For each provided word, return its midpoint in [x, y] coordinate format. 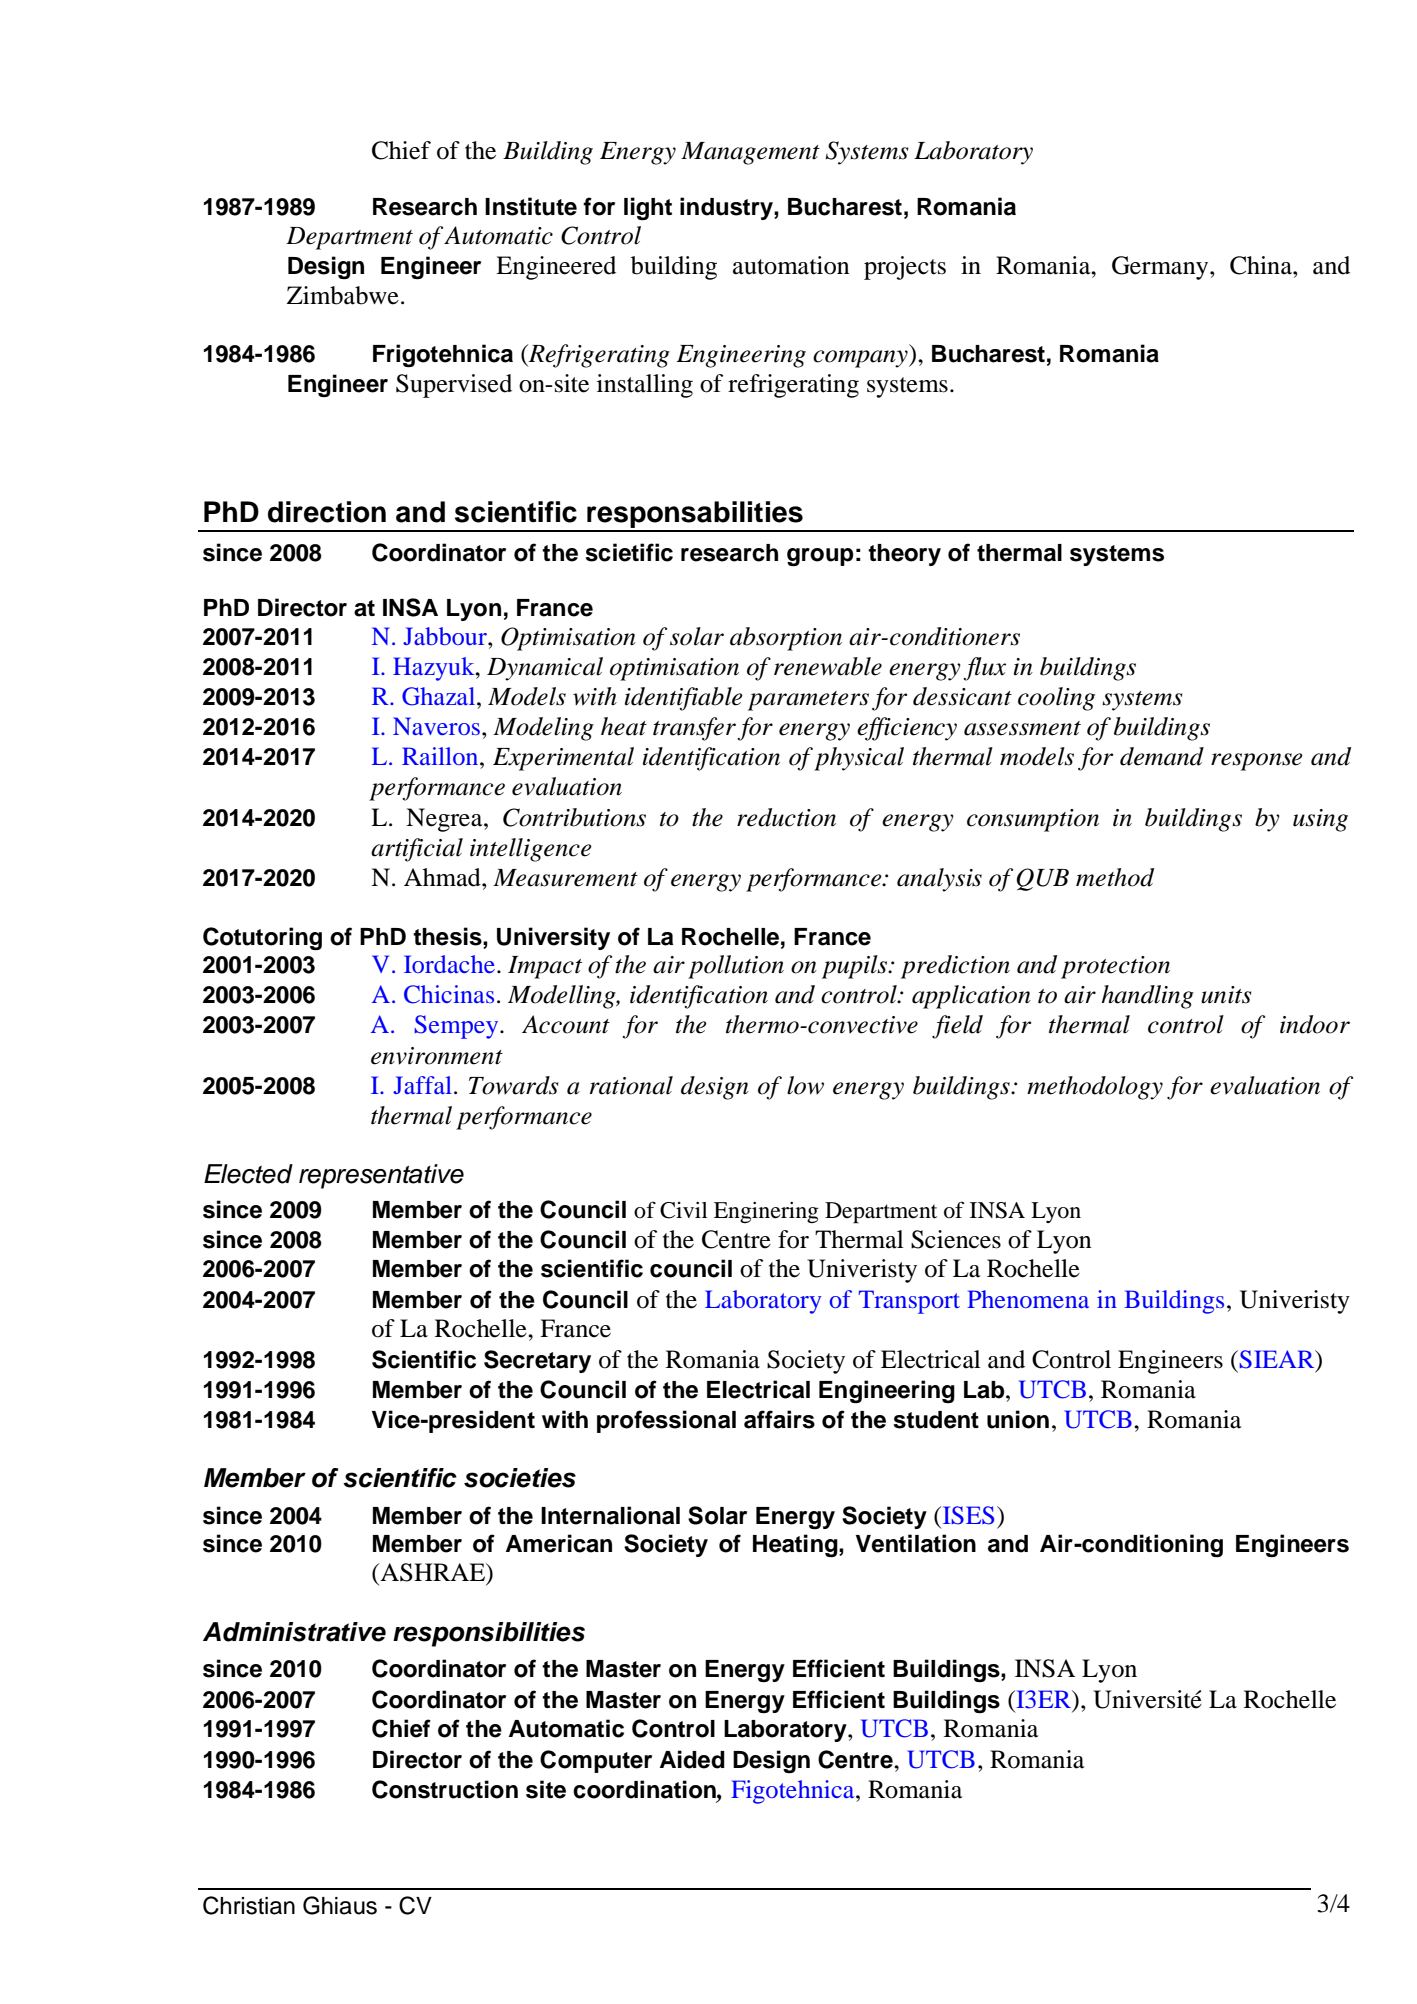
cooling [1056, 699]
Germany [1161, 268]
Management [750, 153]
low [805, 1085]
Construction [445, 1789]
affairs [779, 1419]
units [1226, 995]
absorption [786, 639]
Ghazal [440, 696]
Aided [692, 1759]
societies [520, 1478]
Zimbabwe [343, 295]
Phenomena [1028, 1299]
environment [437, 1056]
